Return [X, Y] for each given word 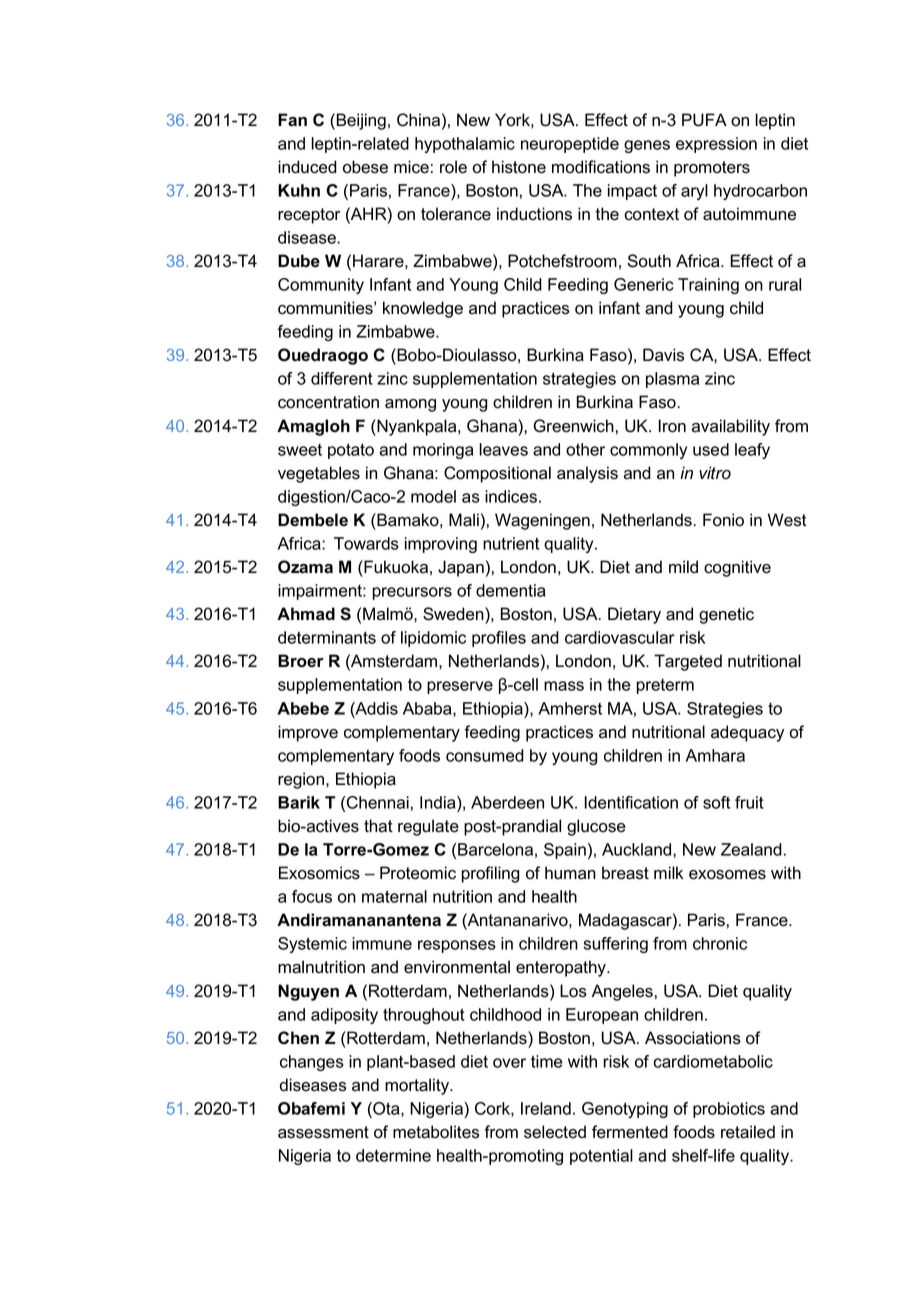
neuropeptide [570, 145]
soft [716, 802]
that [378, 826]
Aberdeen [507, 802]
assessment [323, 1132]
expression [716, 145]
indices [511, 496]
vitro [715, 473]
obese [365, 167]
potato [351, 451]
